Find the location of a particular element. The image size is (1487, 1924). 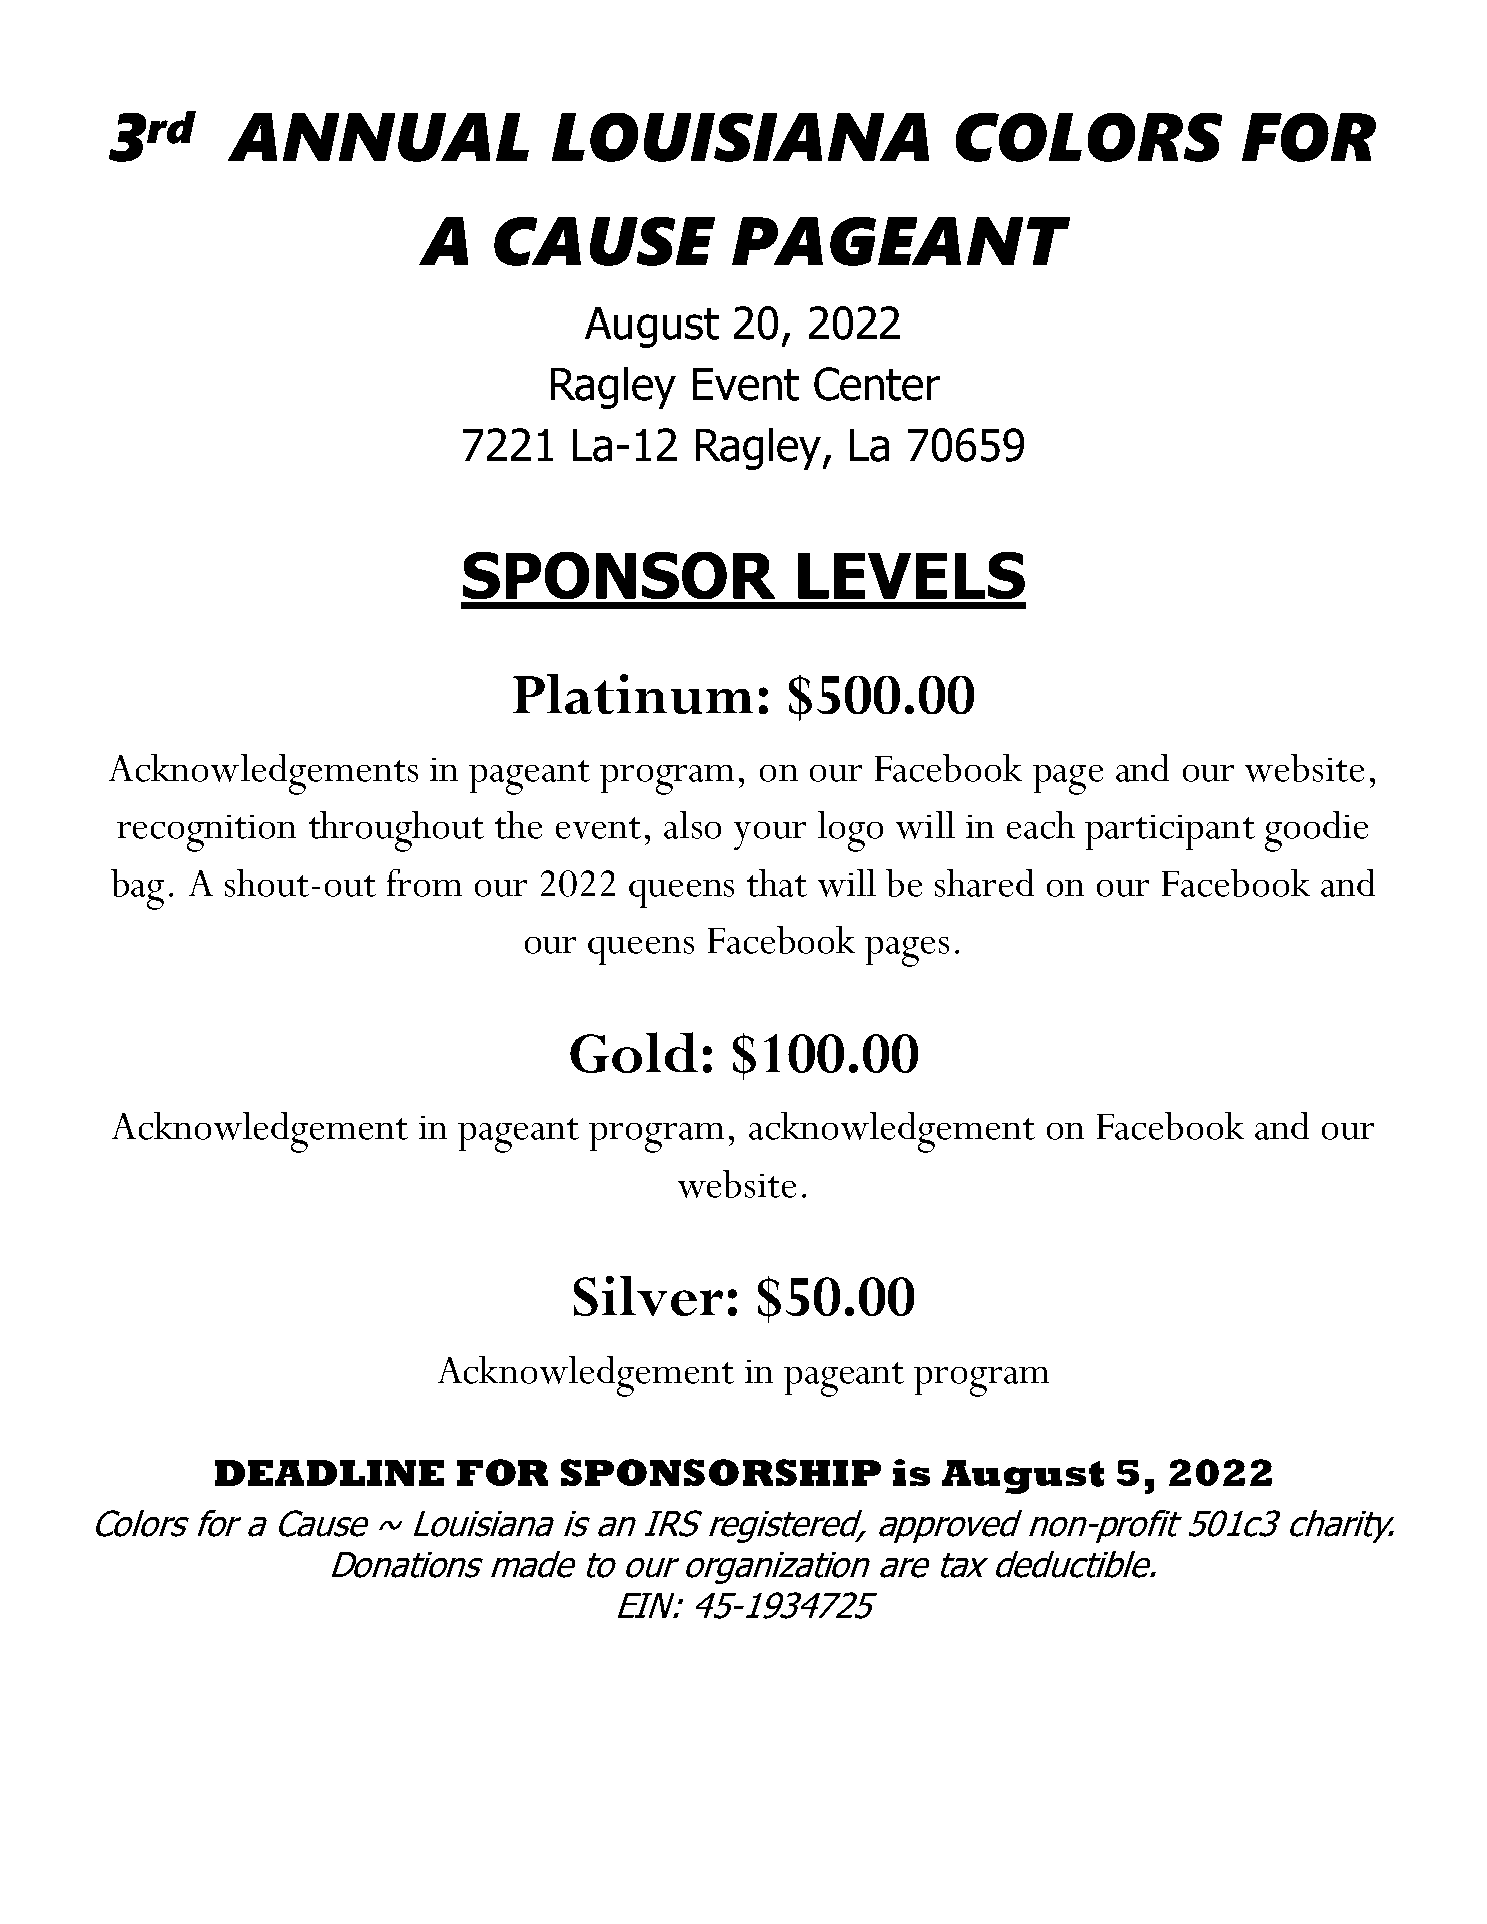

DEADLINE is located at coordinates (329, 1473).
